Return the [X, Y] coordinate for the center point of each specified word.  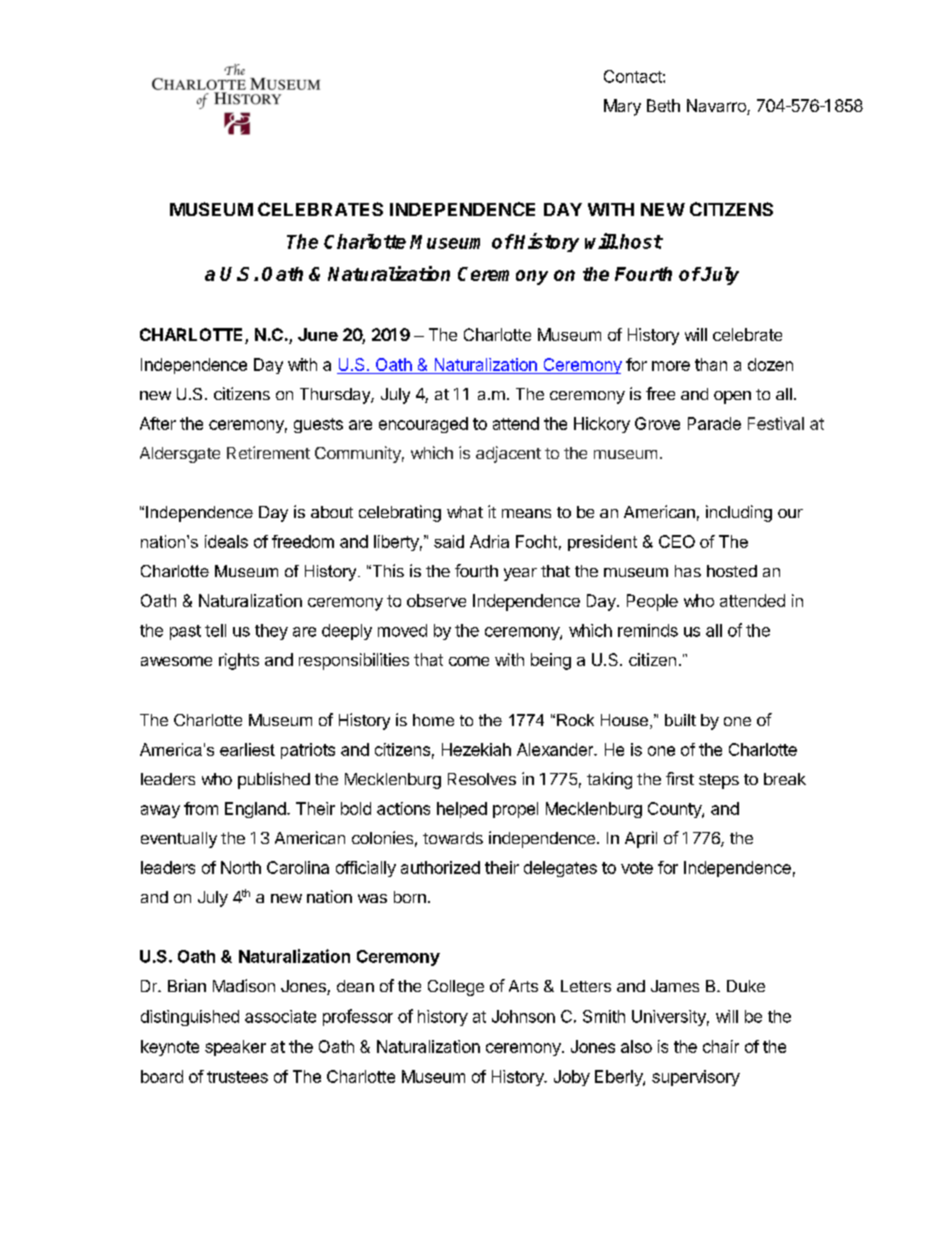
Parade [714, 423]
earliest [247, 749]
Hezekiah [476, 749]
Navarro [717, 107]
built [680, 720]
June [318, 334]
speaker [235, 1048]
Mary [622, 107]
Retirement [268, 452]
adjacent [508, 454]
